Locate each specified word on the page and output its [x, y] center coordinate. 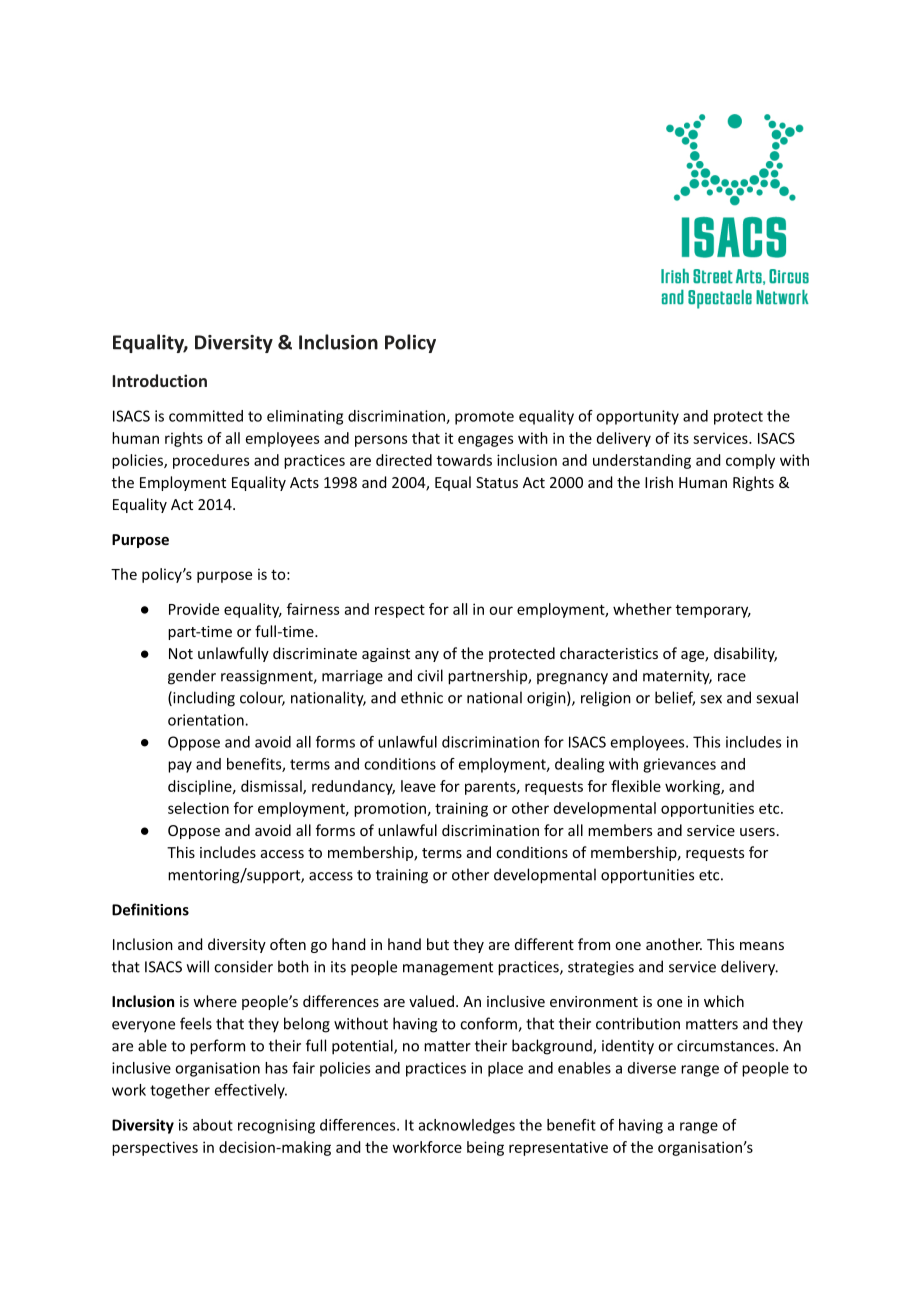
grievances [679, 765]
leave [418, 786]
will [198, 966]
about [213, 1125]
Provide [194, 609]
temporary [713, 611]
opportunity [637, 417]
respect [400, 611]
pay [180, 767]
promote [484, 418]
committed [206, 416]
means [762, 946]
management [448, 969]
